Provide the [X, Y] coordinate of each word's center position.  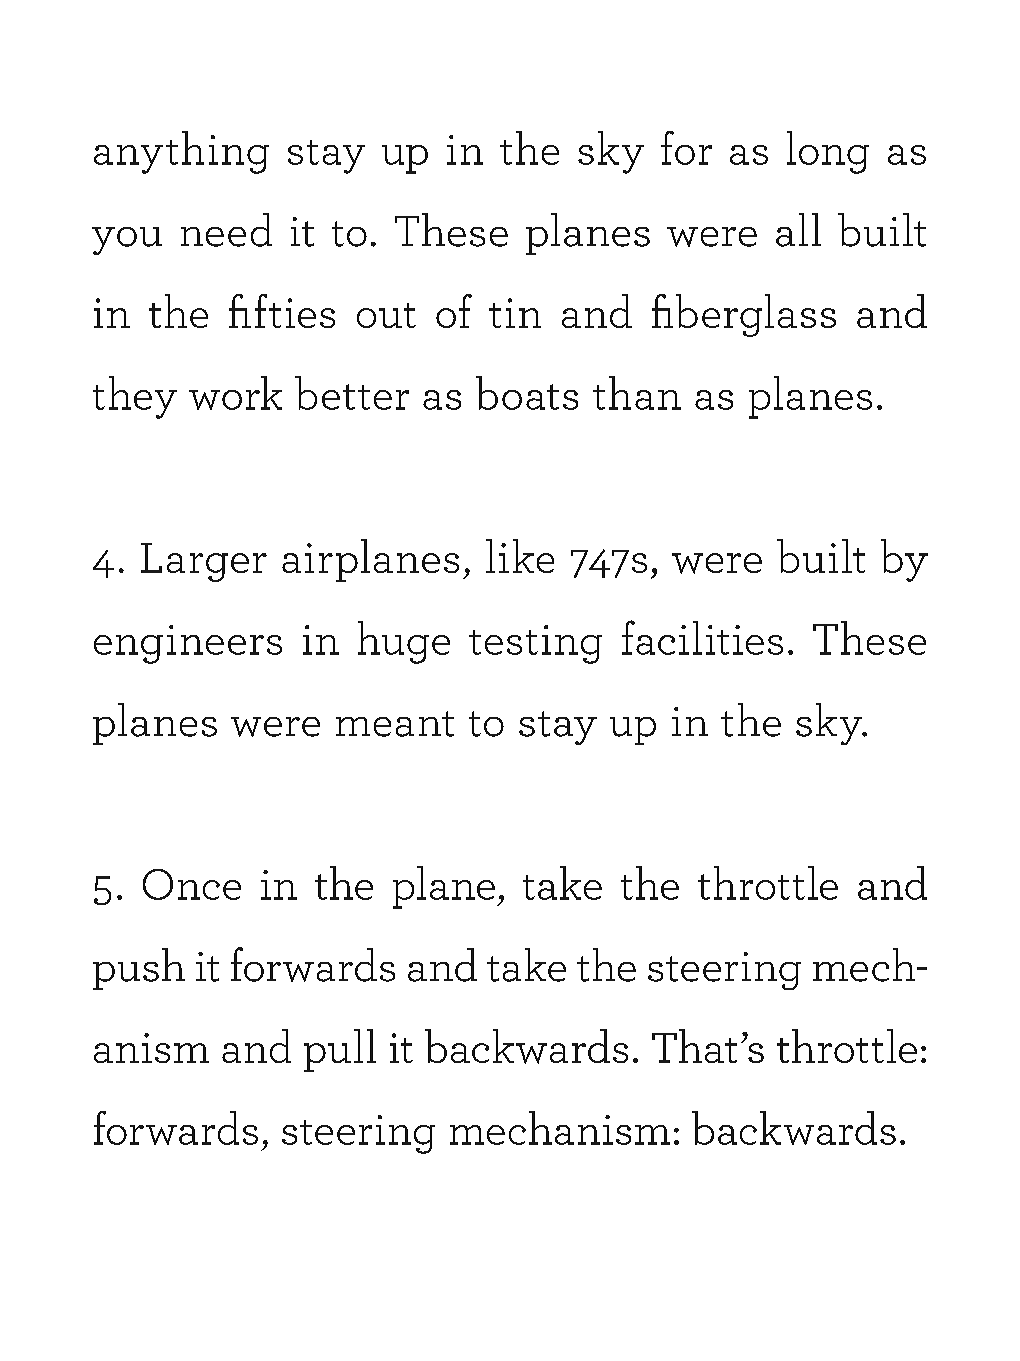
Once [192, 884]
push [139, 969]
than [637, 393]
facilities [702, 637]
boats [527, 393]
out [386, 315]
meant [395, 724]
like [520, 556]
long [828, 152]
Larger [204, 562]
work [235, 393]
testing [535, 644]
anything [181, 152]
